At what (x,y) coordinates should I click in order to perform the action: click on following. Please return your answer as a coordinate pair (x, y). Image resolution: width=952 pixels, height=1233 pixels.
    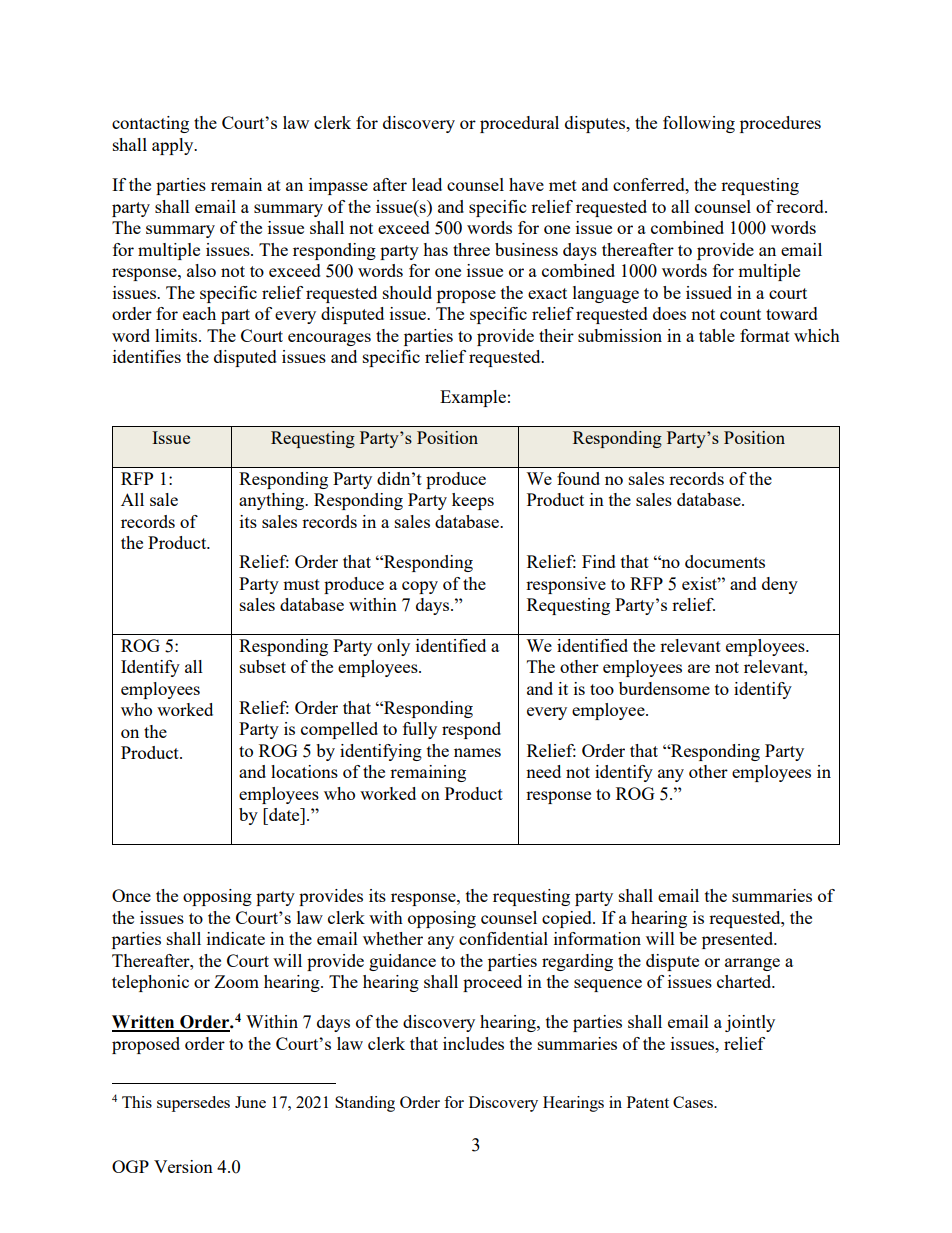
    Looking at the image, I should click on (699, 124).
